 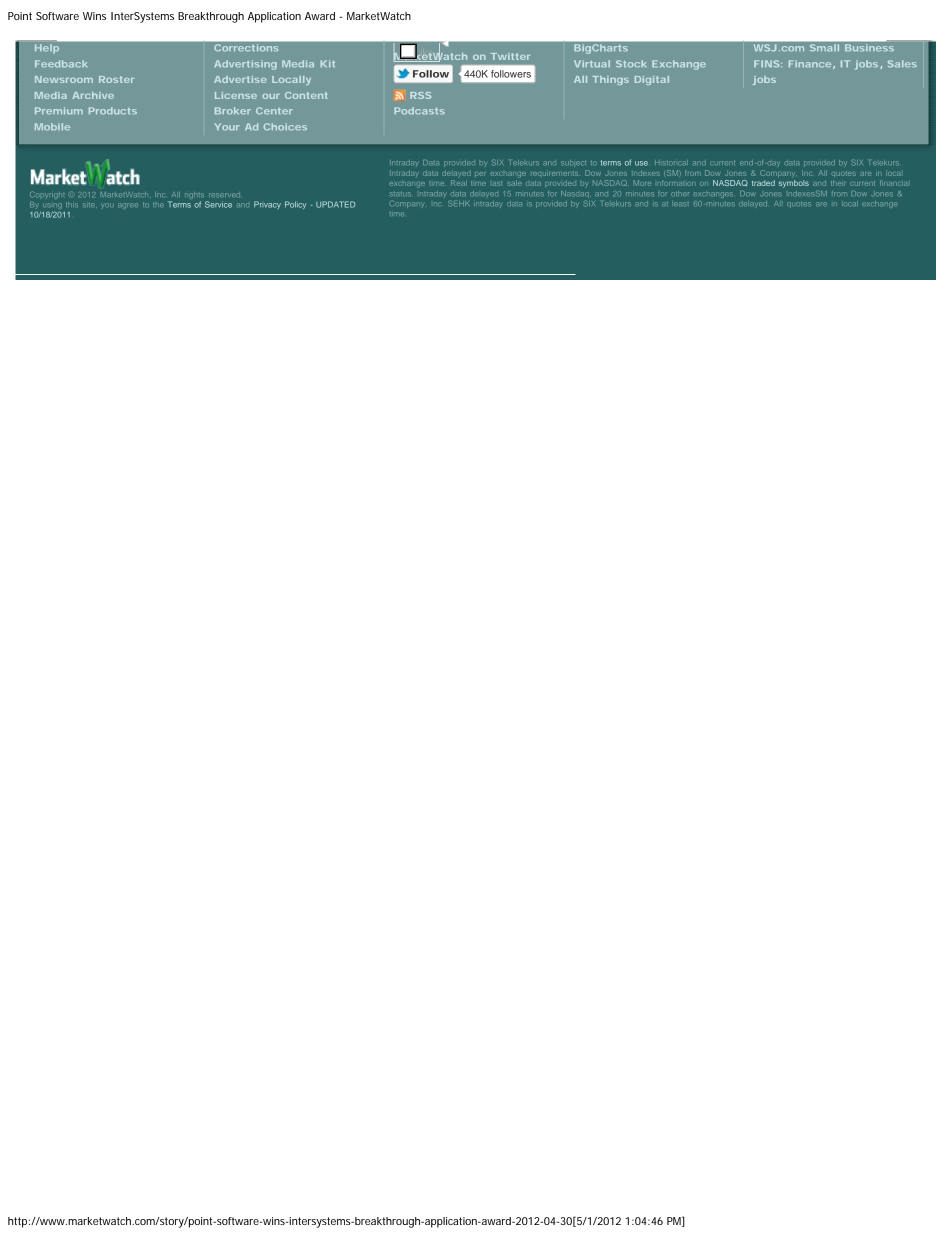 What do you see at coordinates (224, 195) in the screenshot?
I see `reserved` at bounding box center [224, 195].
